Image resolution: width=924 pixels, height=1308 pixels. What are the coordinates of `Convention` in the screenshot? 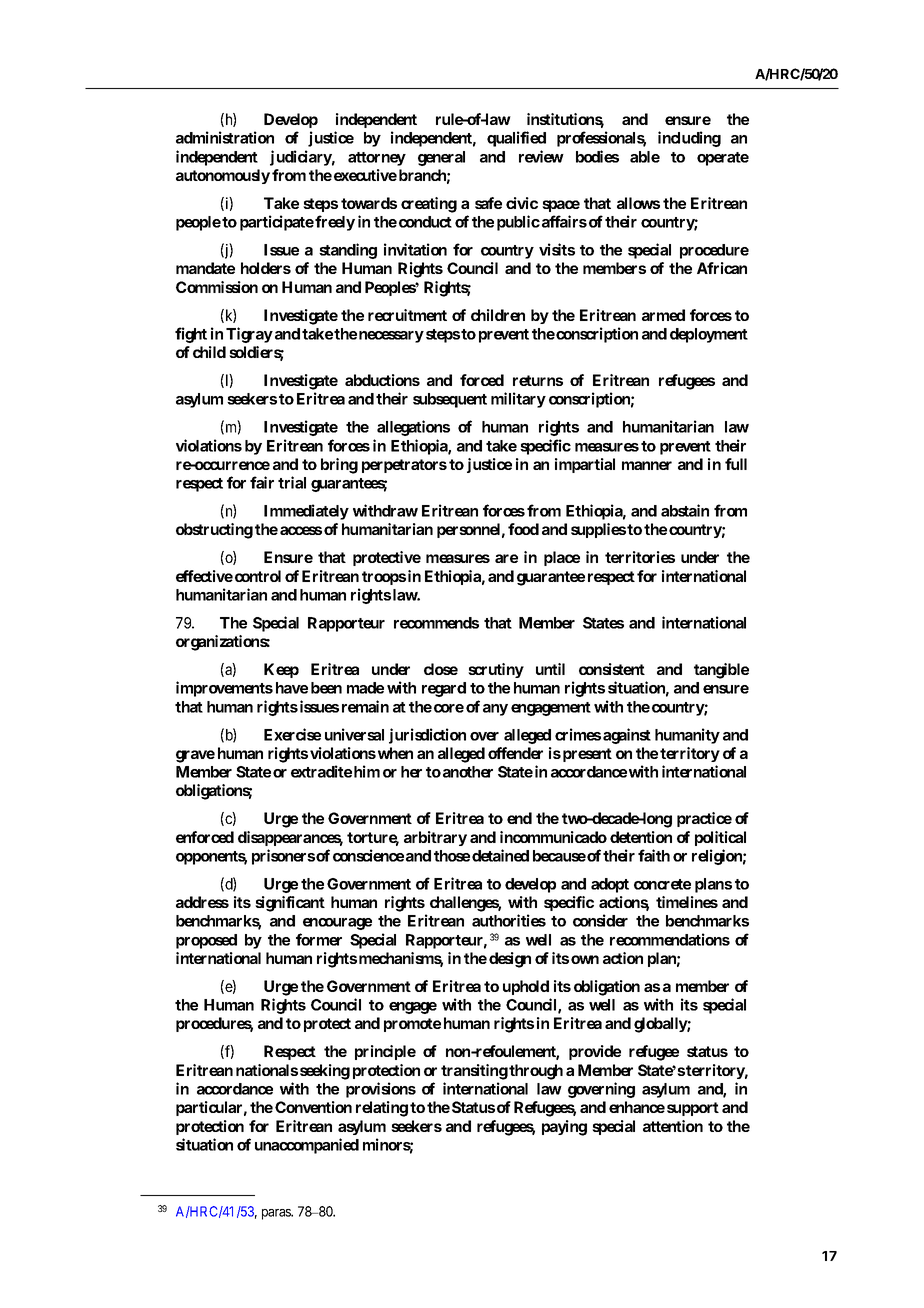 It's located at (313, 1107).
